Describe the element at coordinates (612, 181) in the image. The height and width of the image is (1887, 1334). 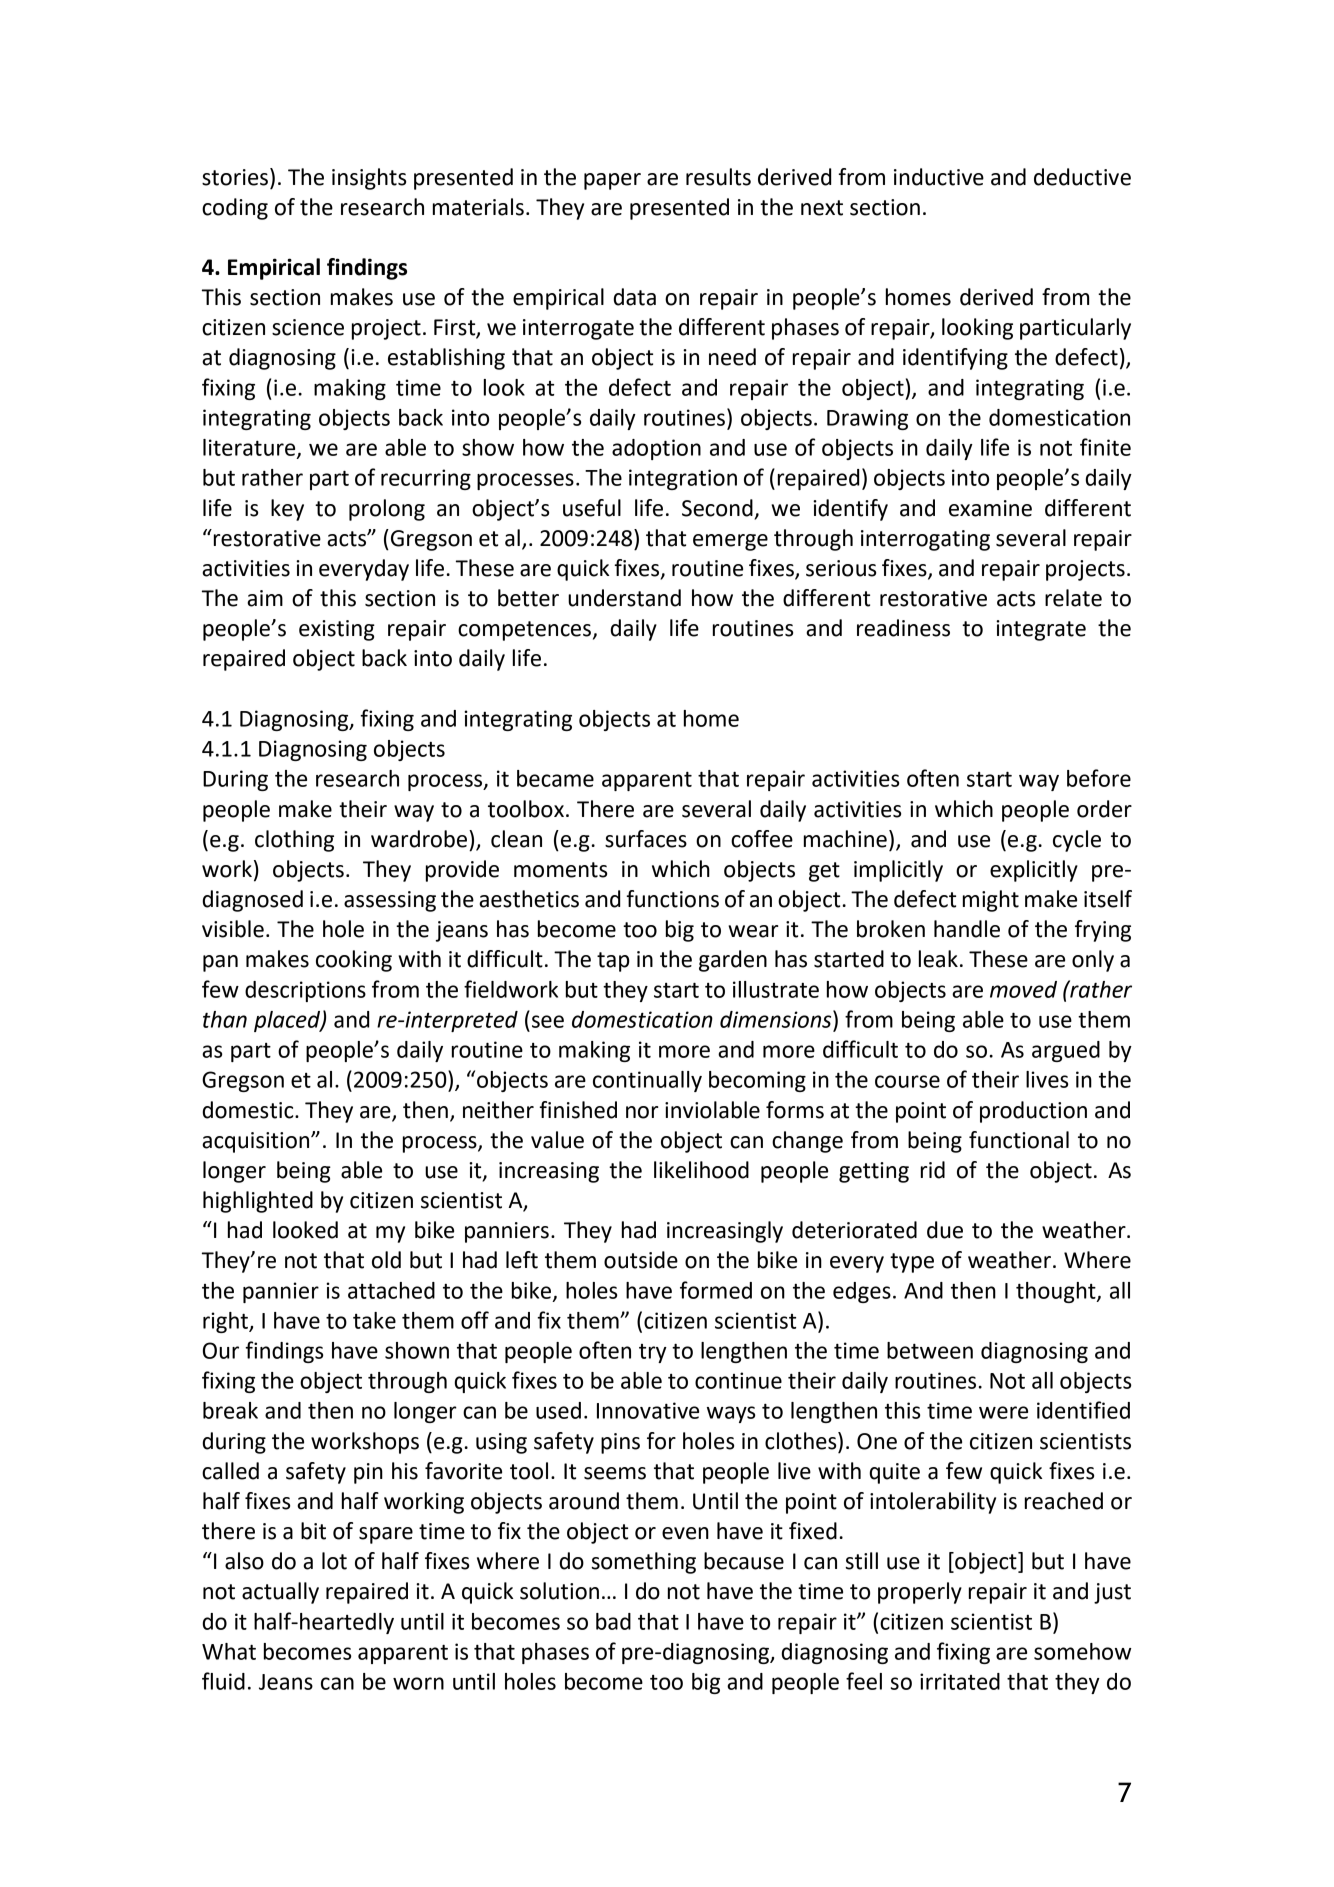
I see `paper` at that location.
